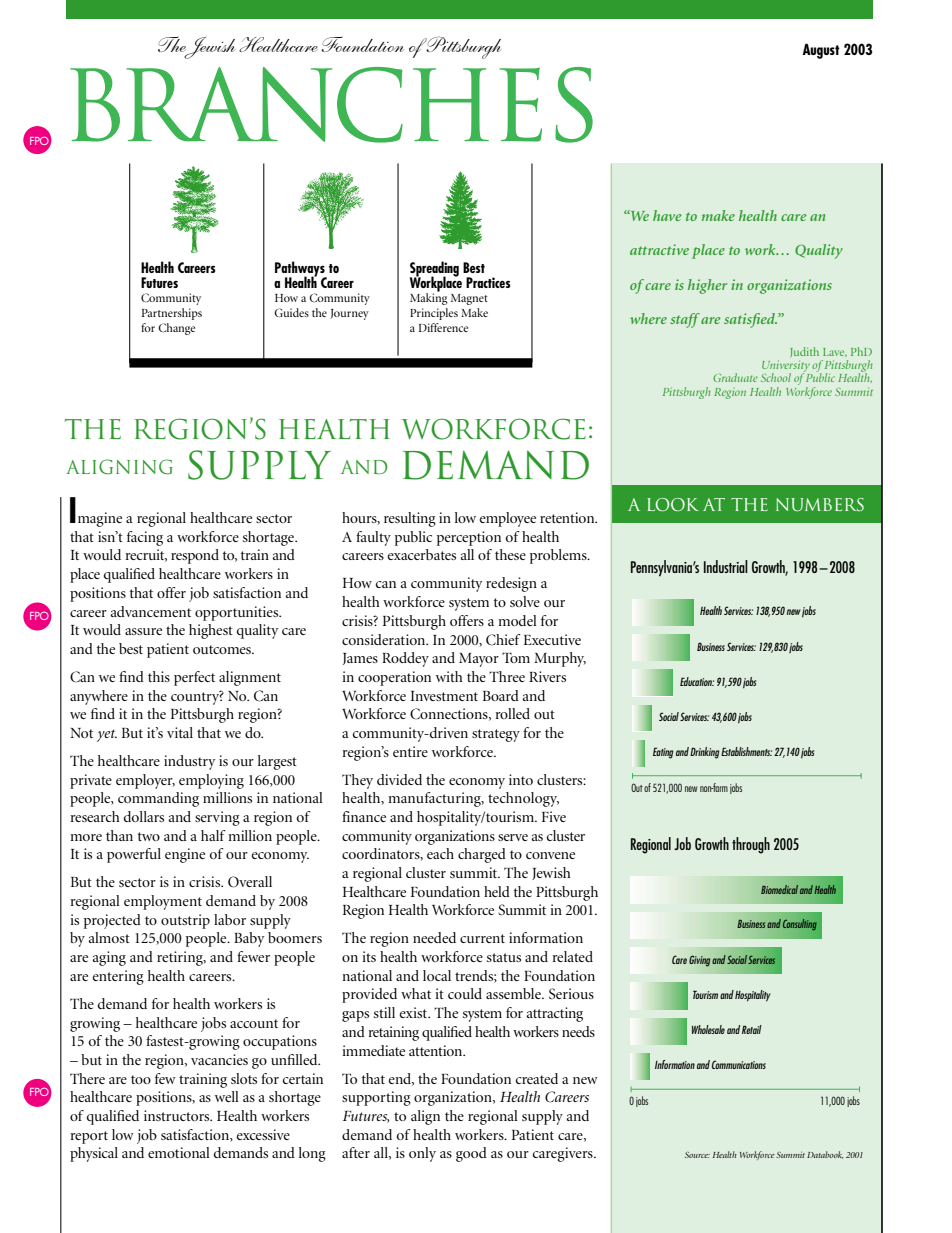 This screenshot has width=952, height=1233. Describe the element at coordinates (145, 538) in the screenshot. I see `facing` at that location.
